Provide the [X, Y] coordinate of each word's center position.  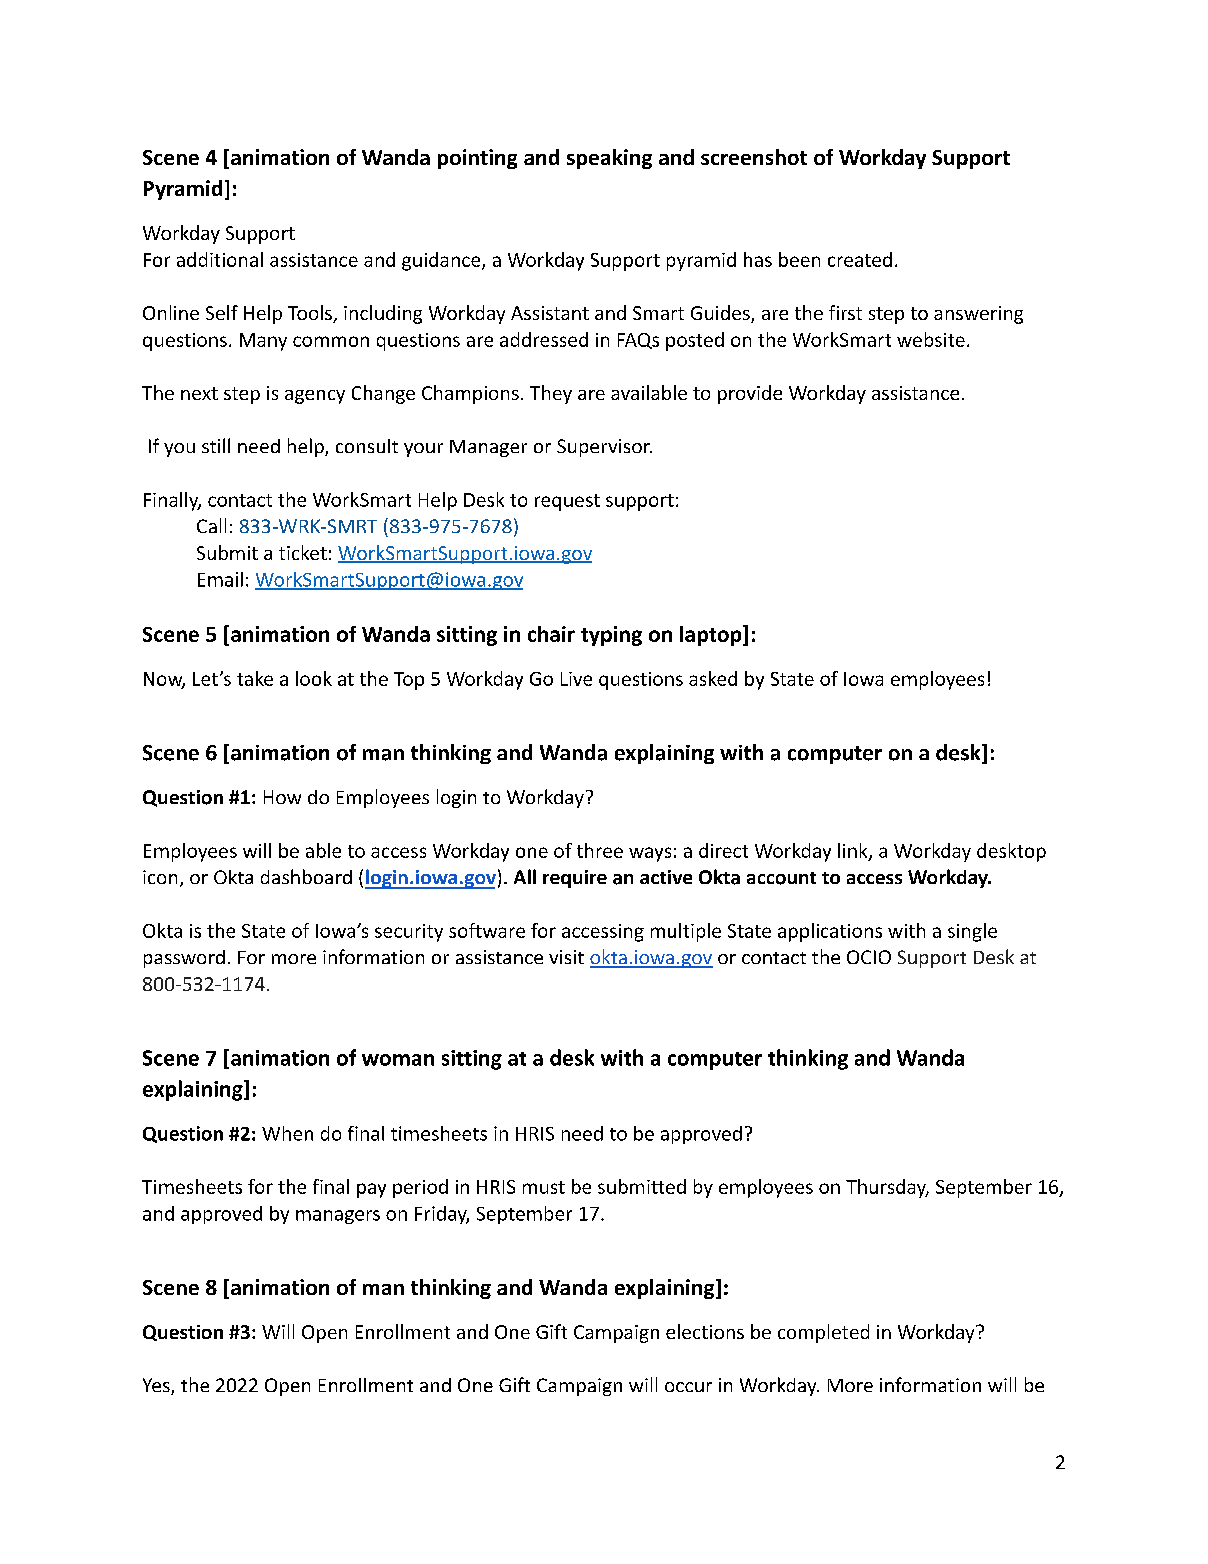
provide [750, 394]
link [854, 851]
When [287, 1133]
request [567, 502]
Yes [157, 1386]
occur [688, 1387]
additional [220, 259]
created [860, 259]
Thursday [887, 1188]
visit [566, 957]
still [216, 445]
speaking [609, 159]
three [600, 850]
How [282, 797]
